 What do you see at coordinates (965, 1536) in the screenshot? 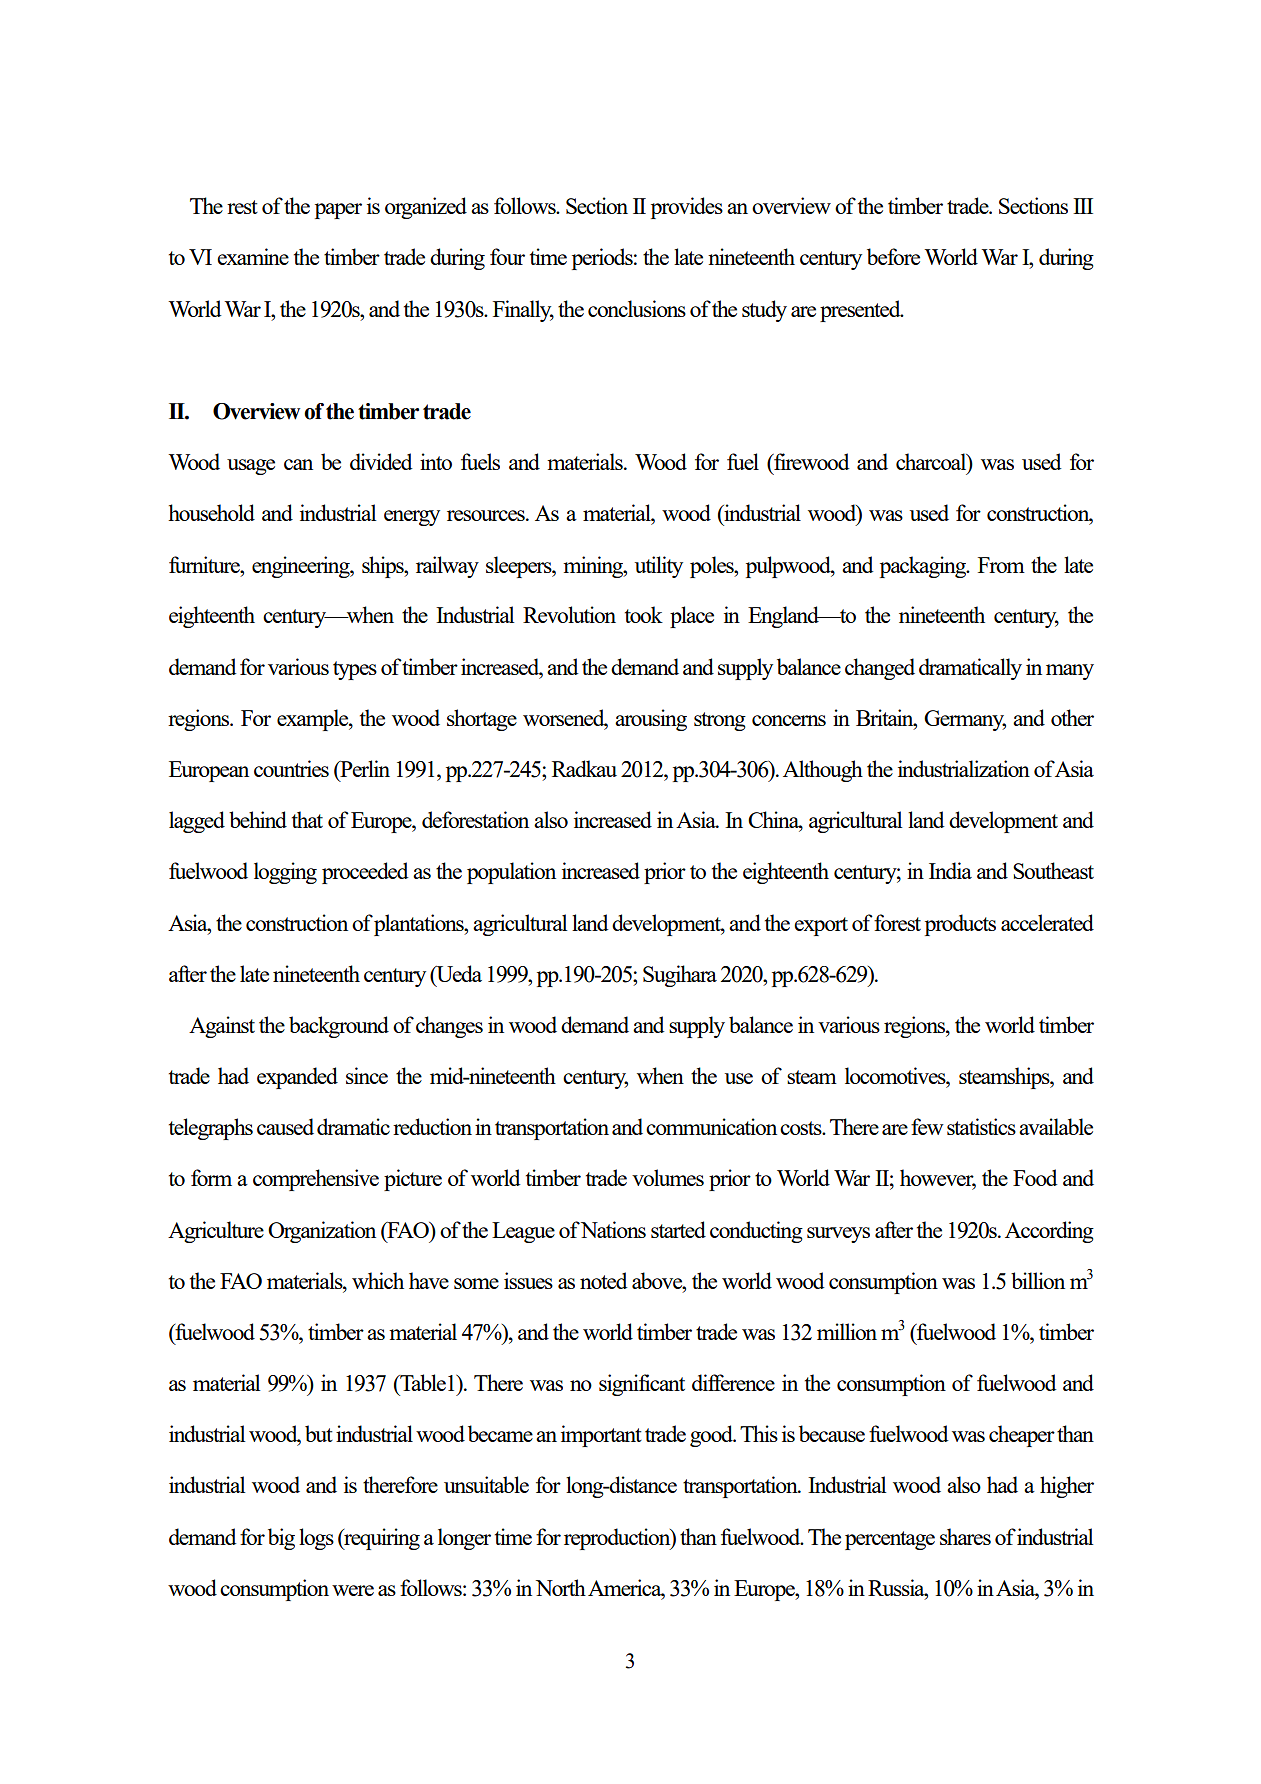
I see `shares` at bounding box center [965, 1536].
